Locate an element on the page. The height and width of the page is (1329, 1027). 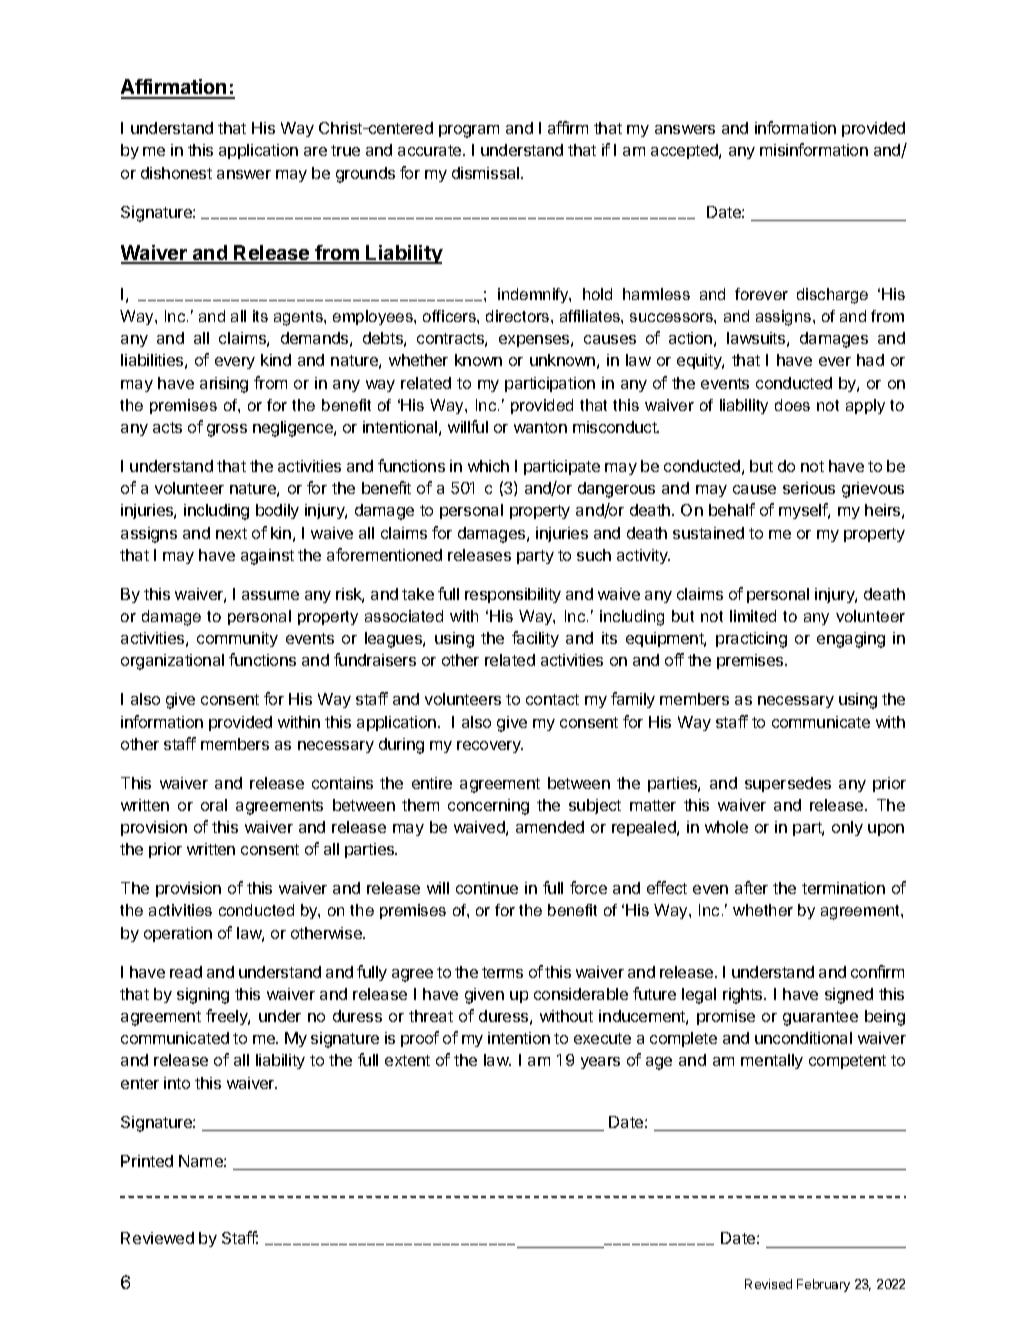
Revised is located at coordinates (768, 1284).
